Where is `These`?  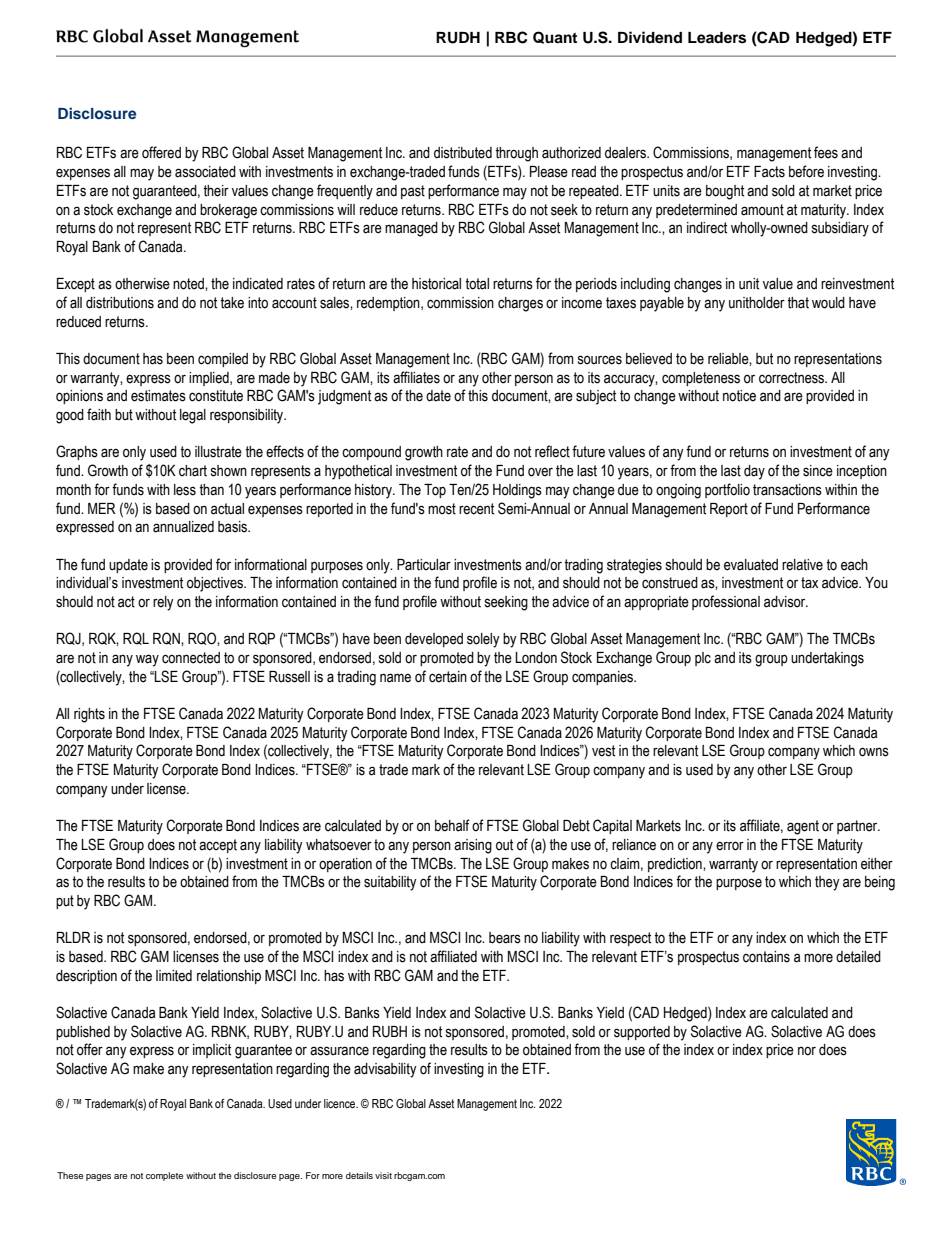 These is located at coordinates (70, 1175).
